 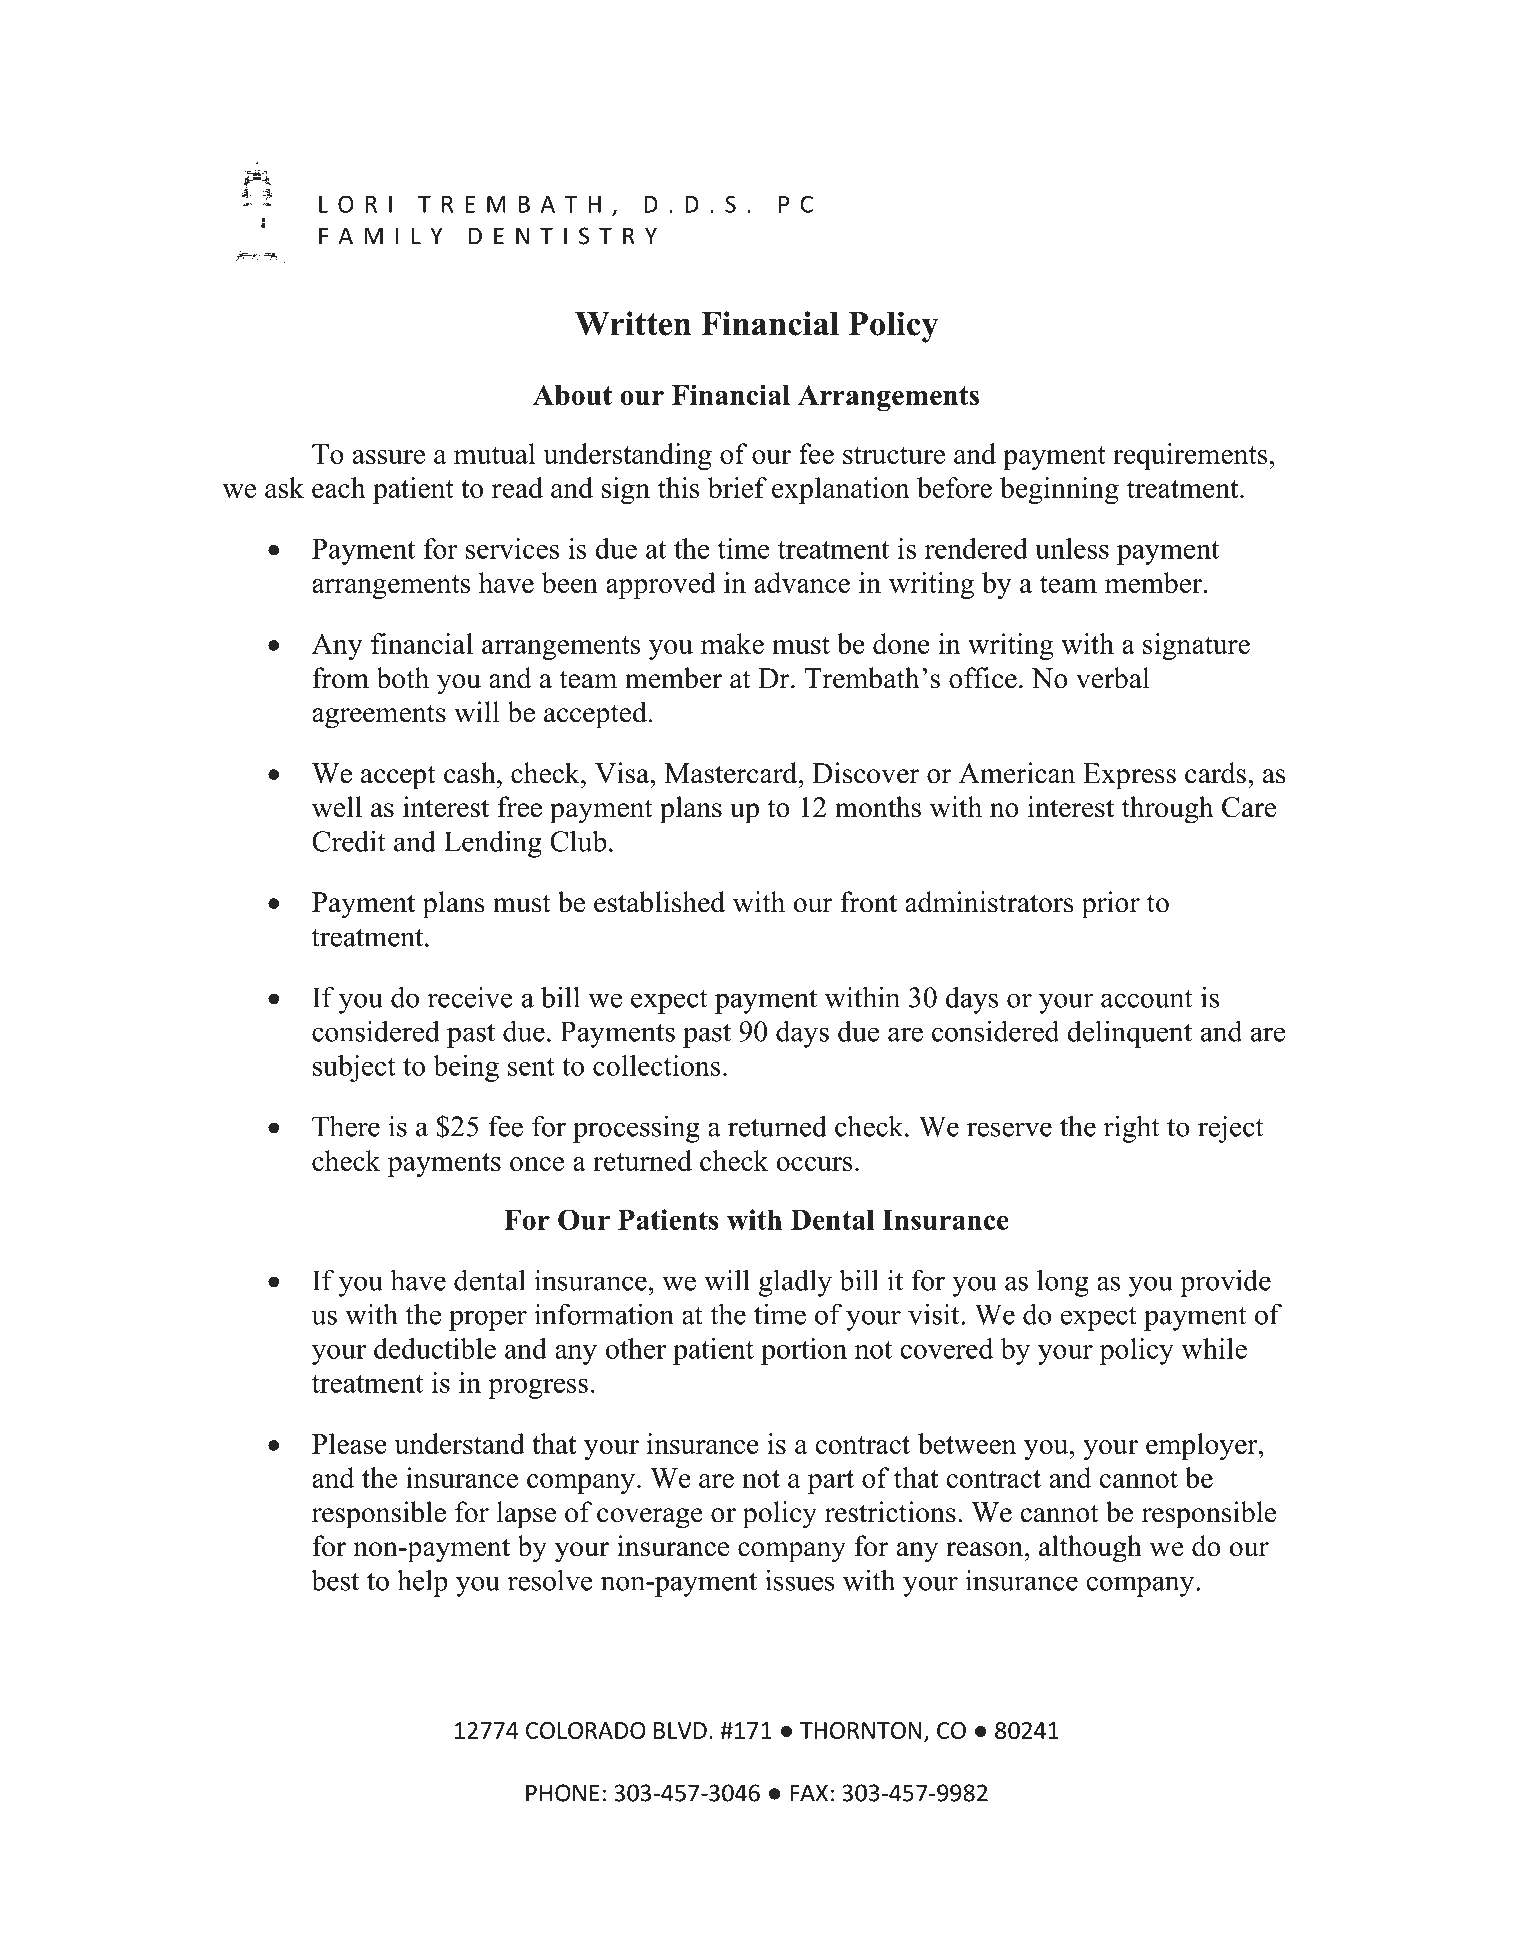 What do you see at coordinates (1129, 776) in the screenshot?
I see `Express` at bounding box center [1129, 776].
